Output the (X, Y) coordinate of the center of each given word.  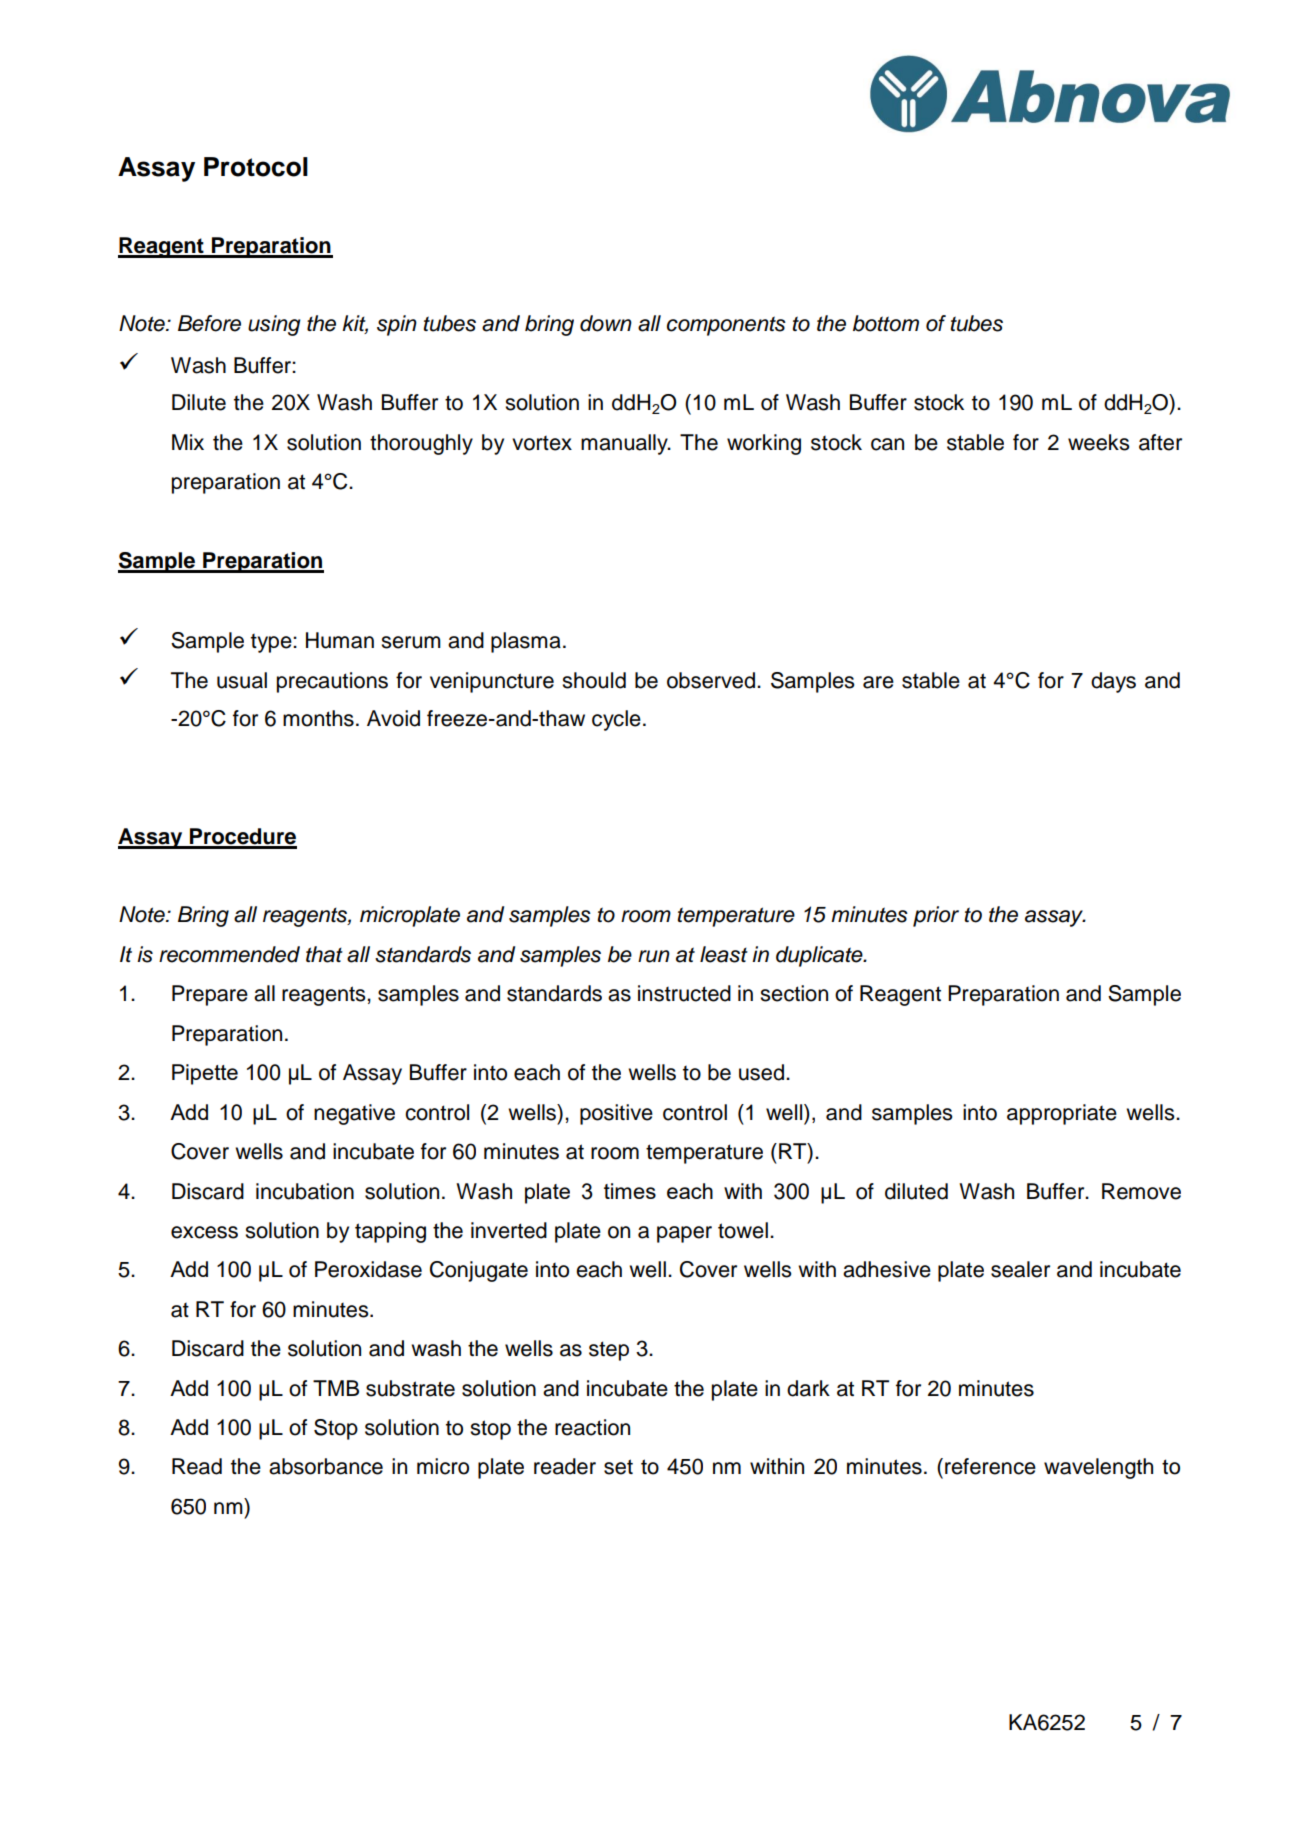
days (1113, 682)
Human (340, 640)
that (324, 954)
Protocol (256, 167)
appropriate (1062, 1114)
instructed (684, 993)
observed (711, 680)
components (726, 326)
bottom (886, 323)
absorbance (326, 1466)
